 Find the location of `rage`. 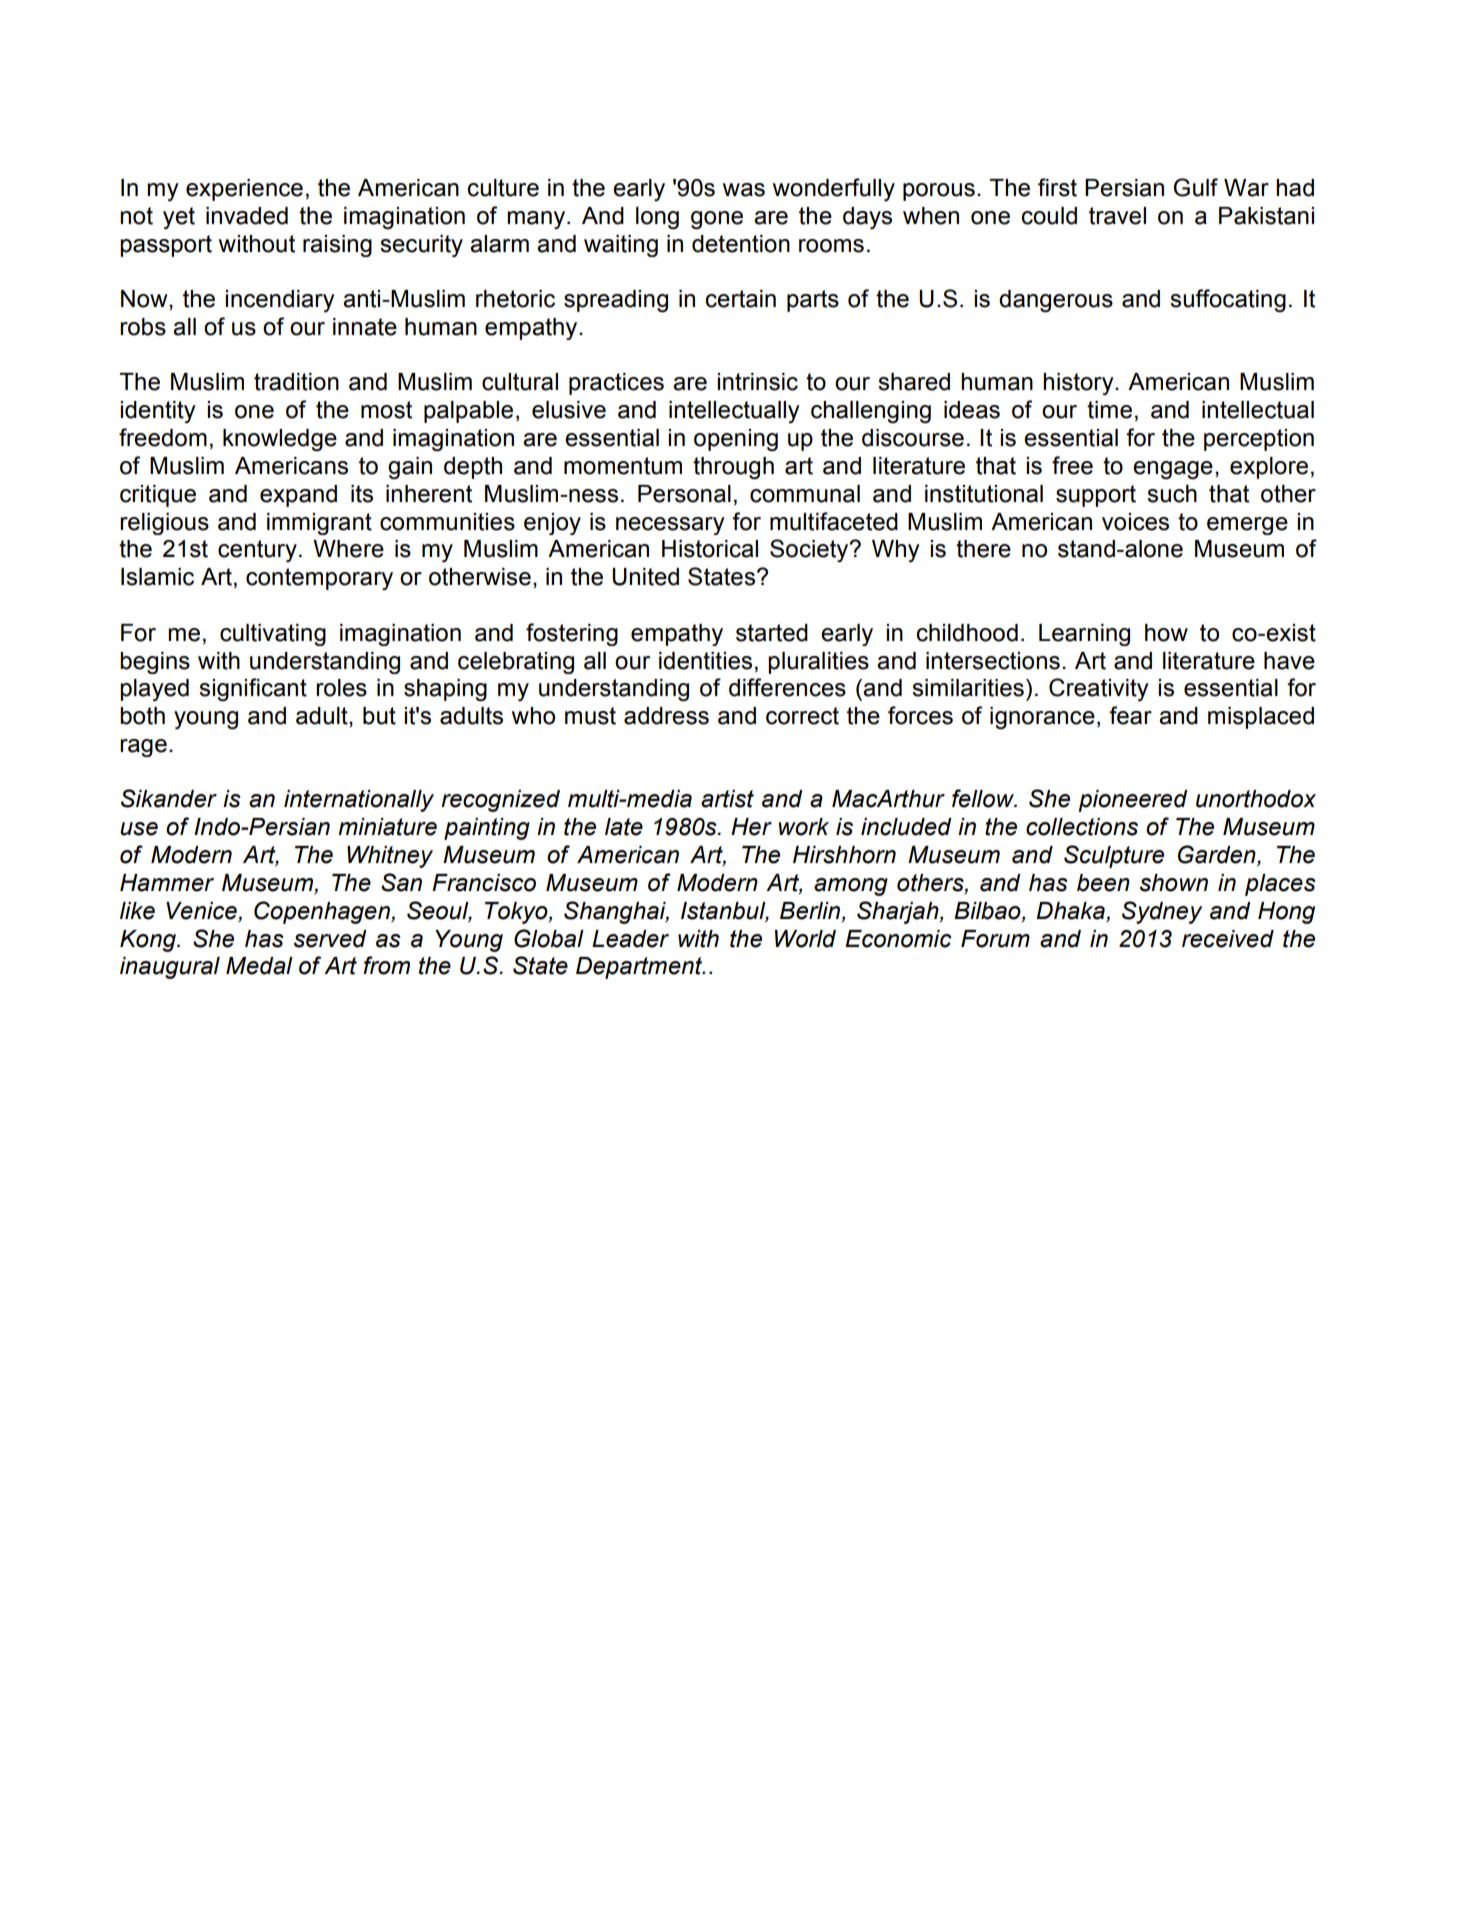

rage is located at coordinates (143, 748).
